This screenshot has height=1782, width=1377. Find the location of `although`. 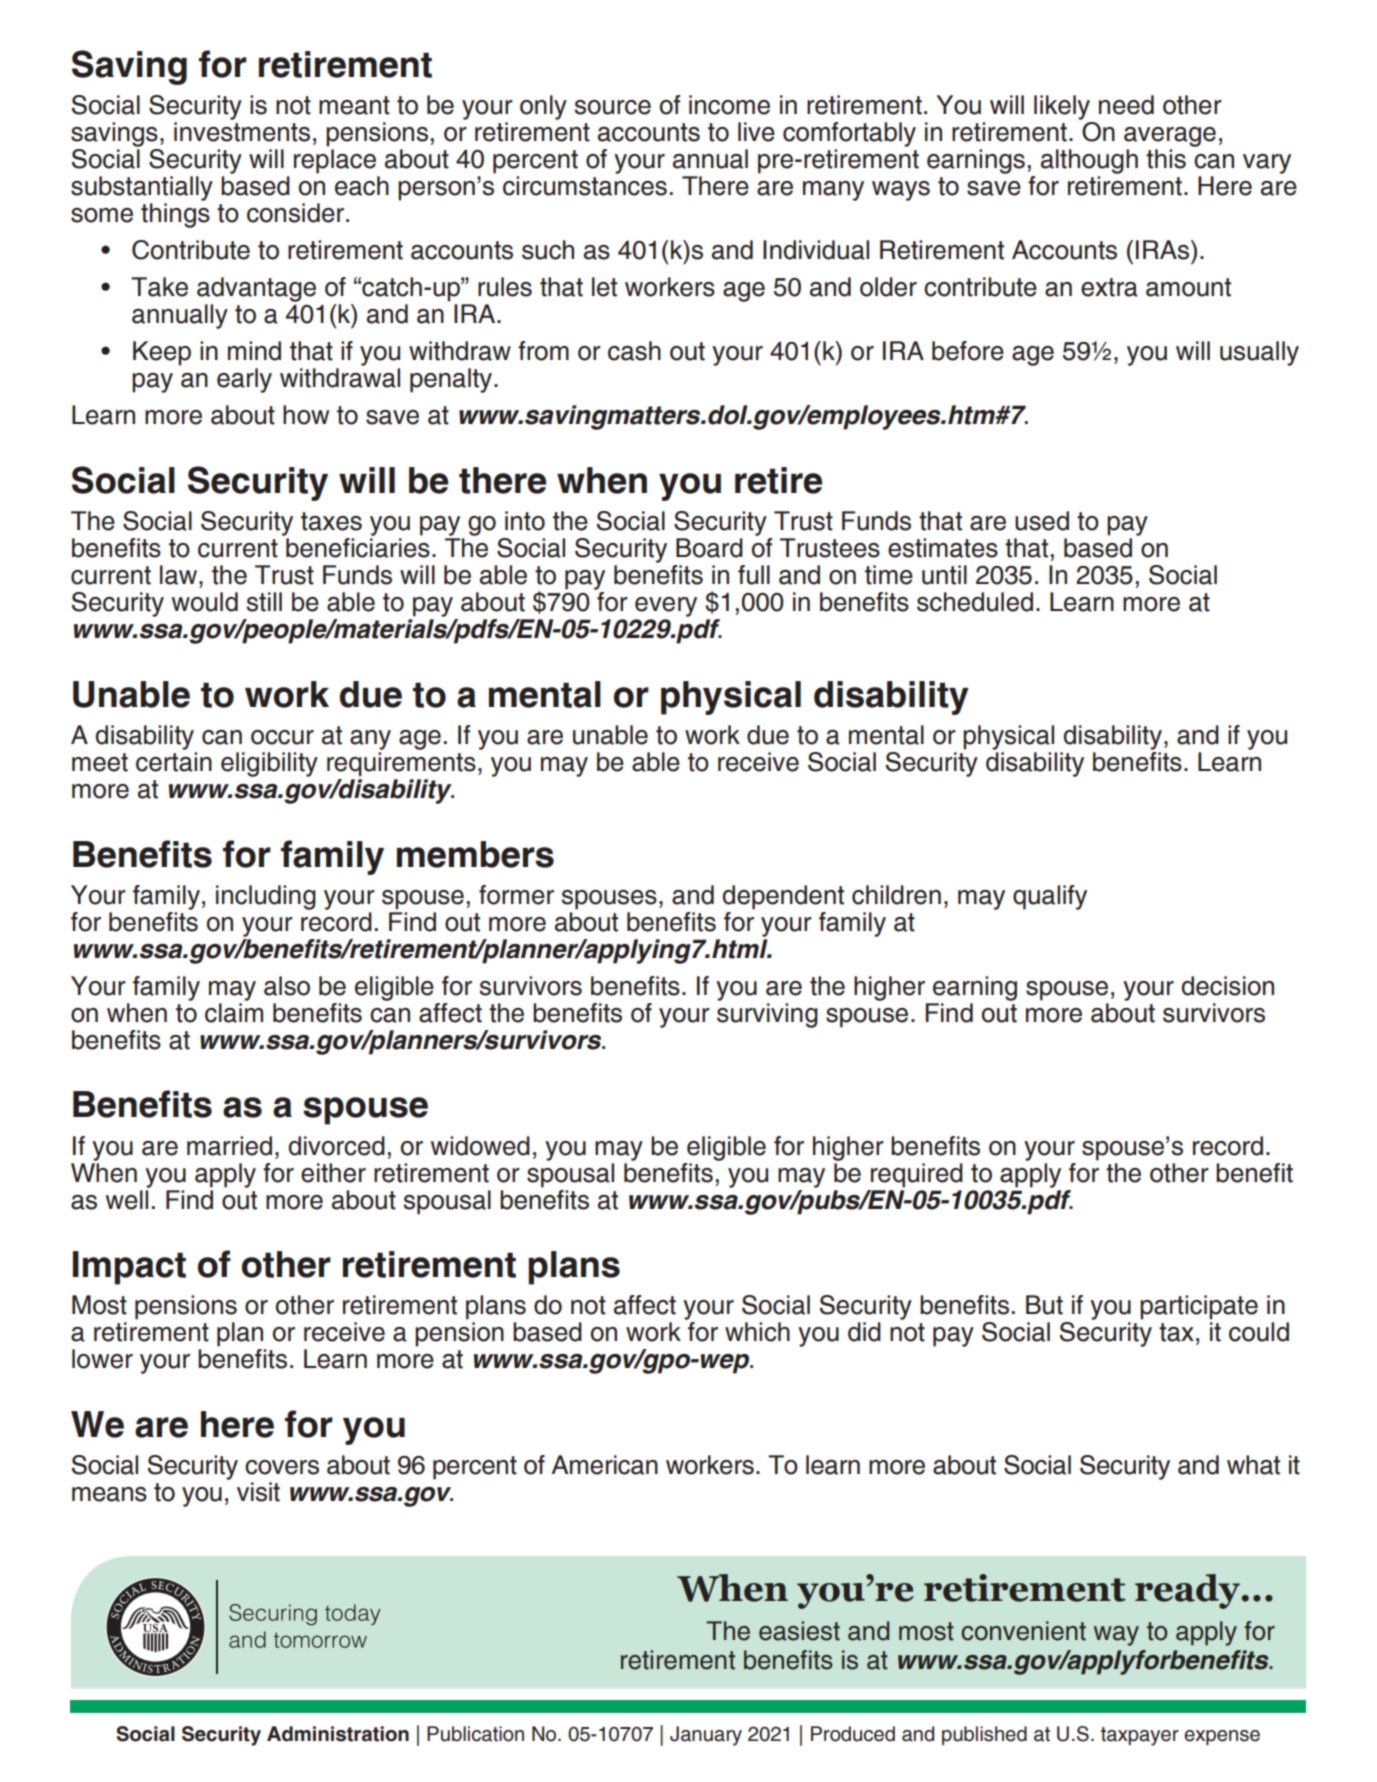

although is located at coordinates (1089, 161).
